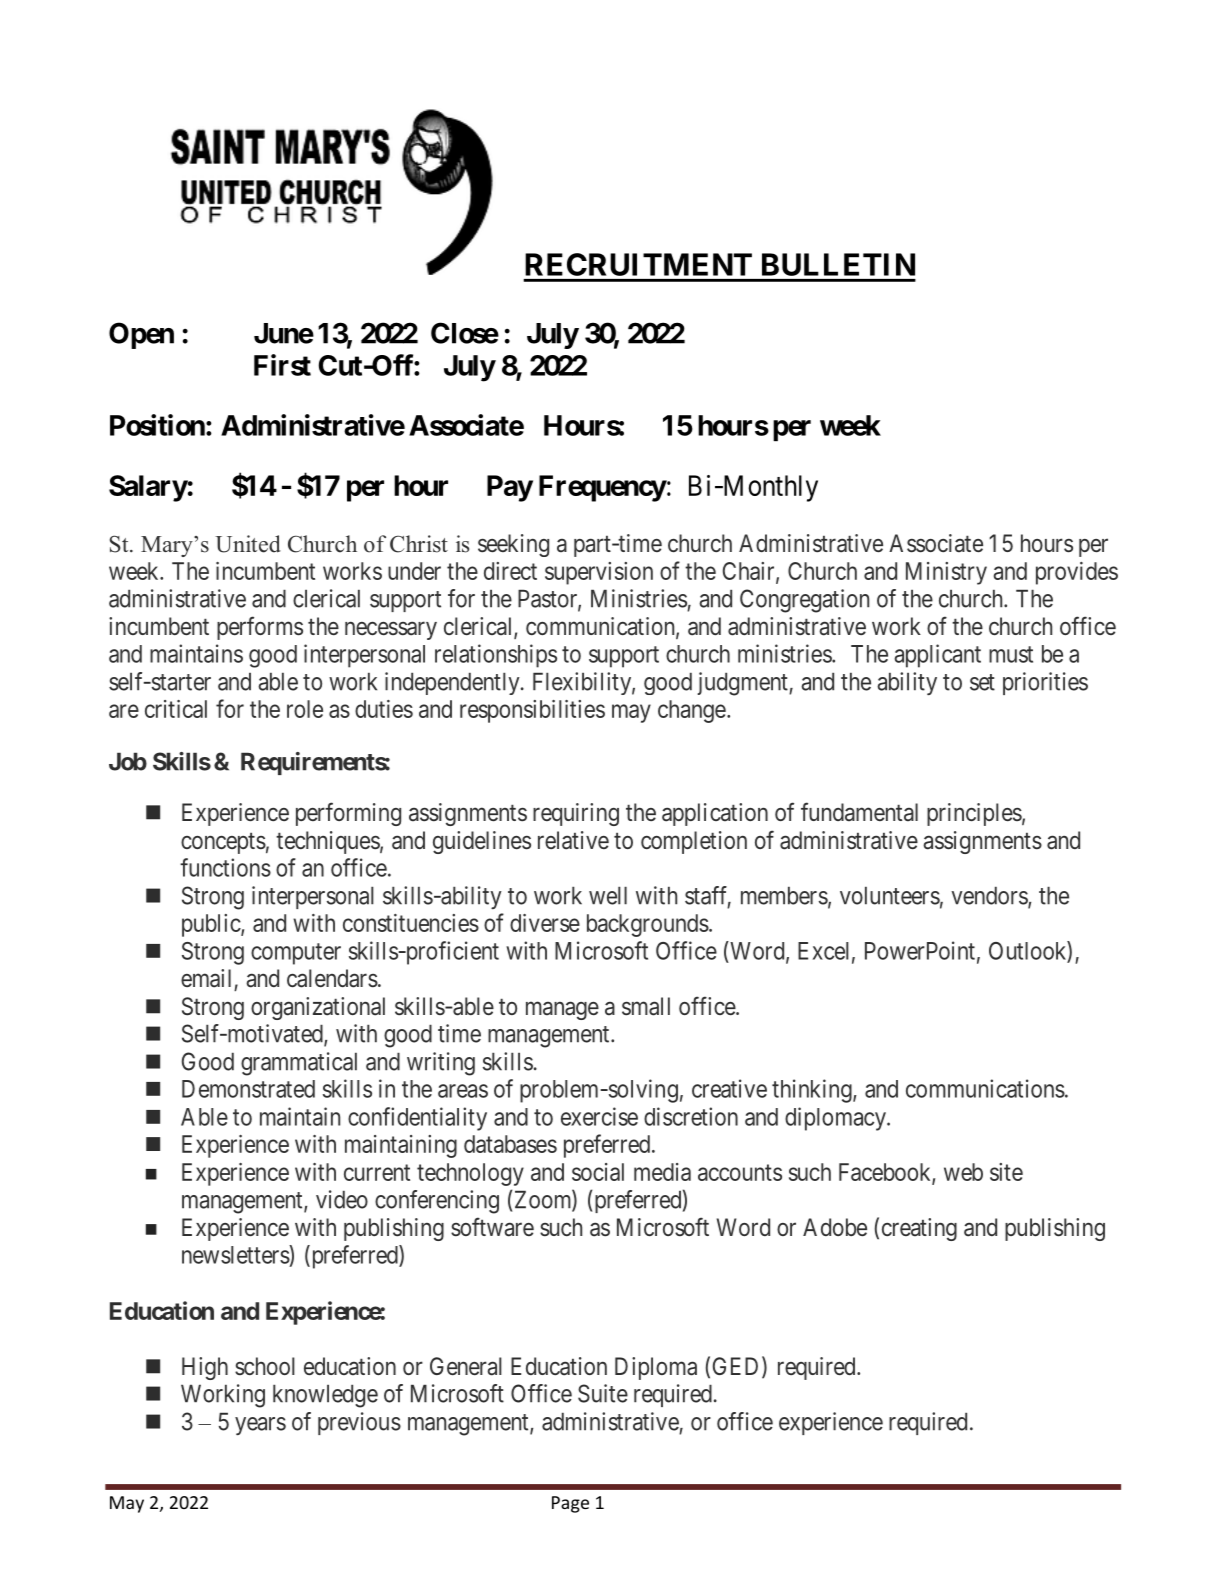 This screenshot has height=1586, width=1226. What do you see at coordinates (646, 1006) in the screenshot?
I see `small` at bounding box center [646, 1006].
